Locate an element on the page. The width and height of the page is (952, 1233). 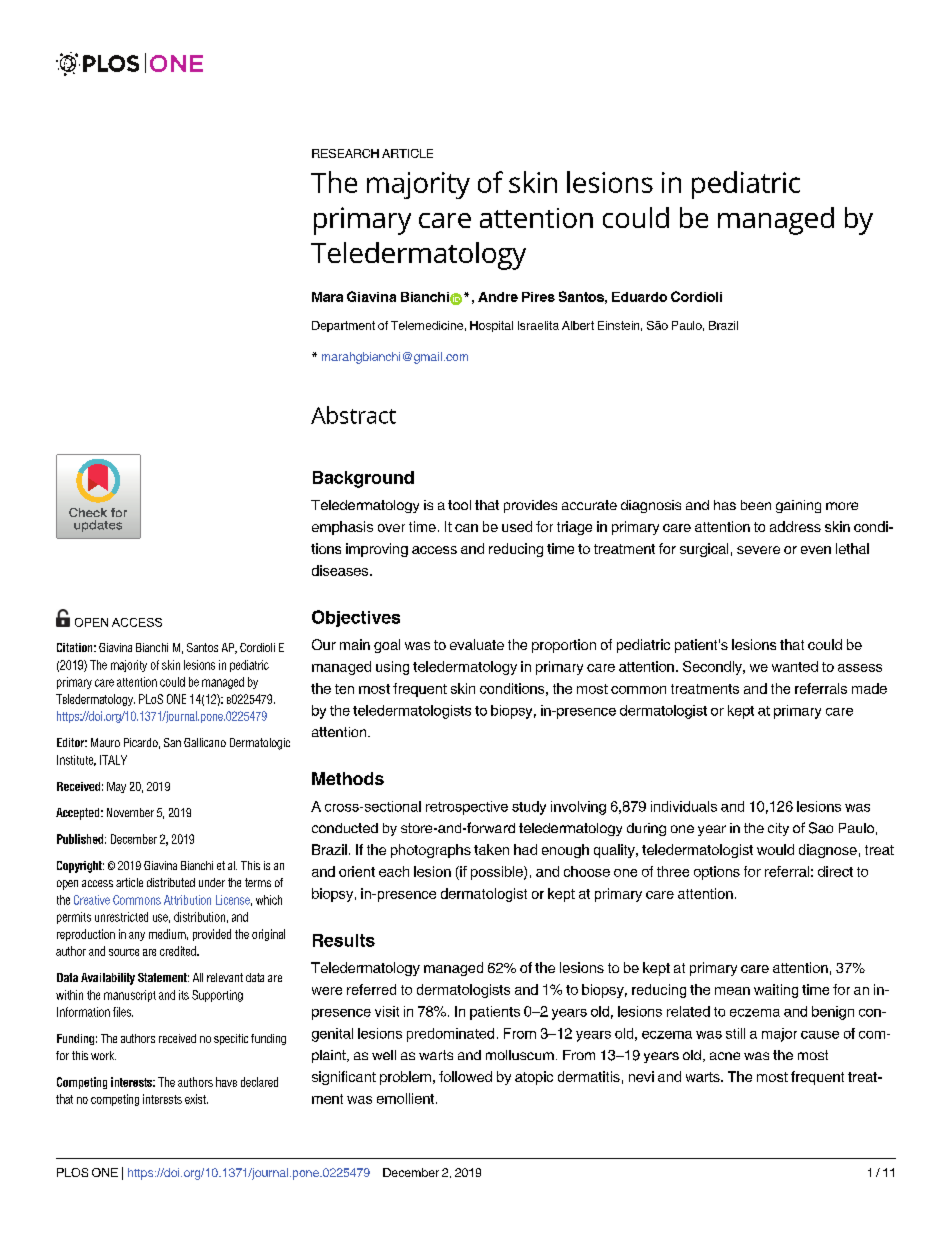
Eduardo is located at coordinates (639, 297).
